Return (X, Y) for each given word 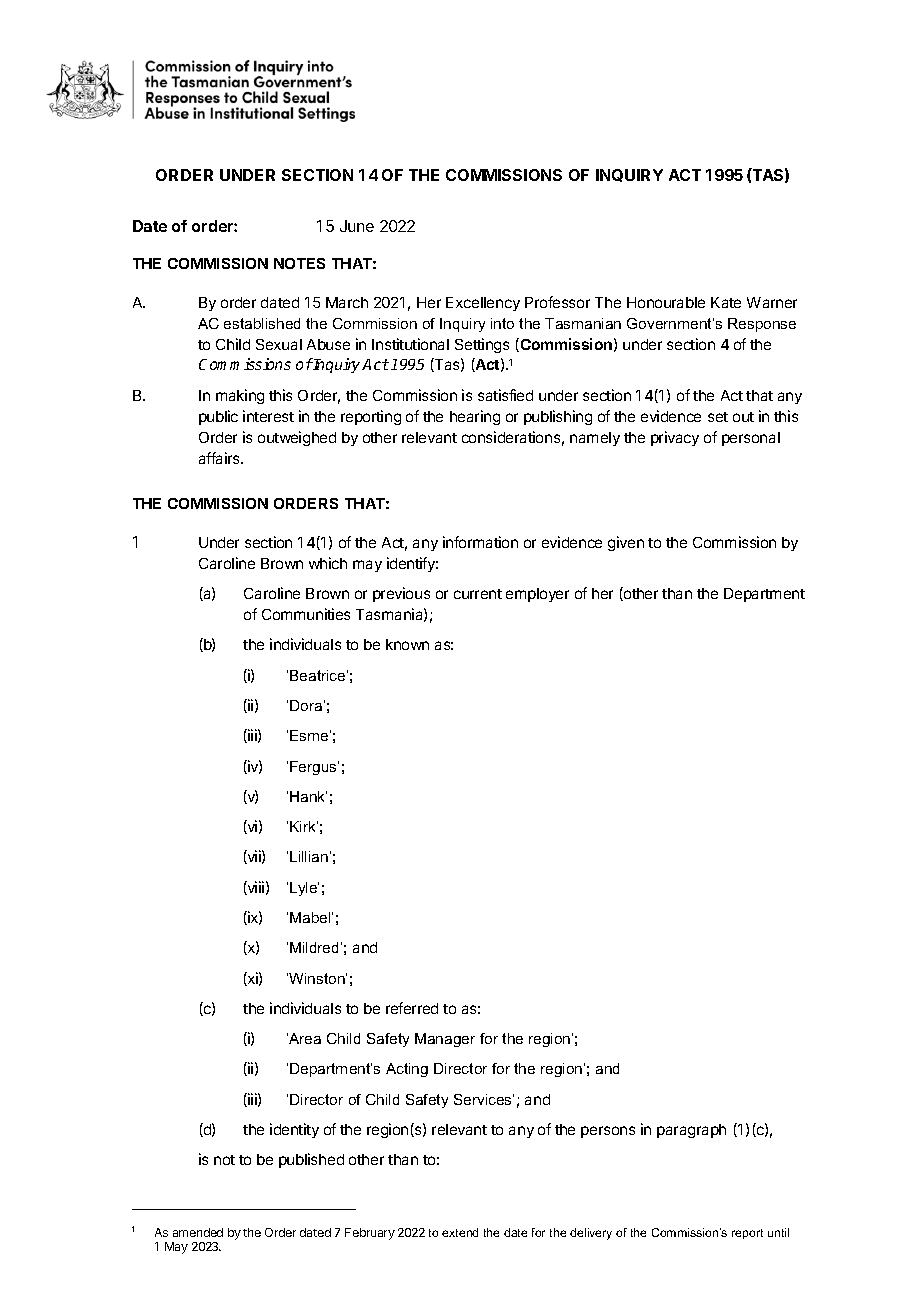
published (311, 1160)
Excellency (483, 304)
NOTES (299, 263)
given (626, 543)
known (407, 644)
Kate (726, 302)
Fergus (314, 768)
